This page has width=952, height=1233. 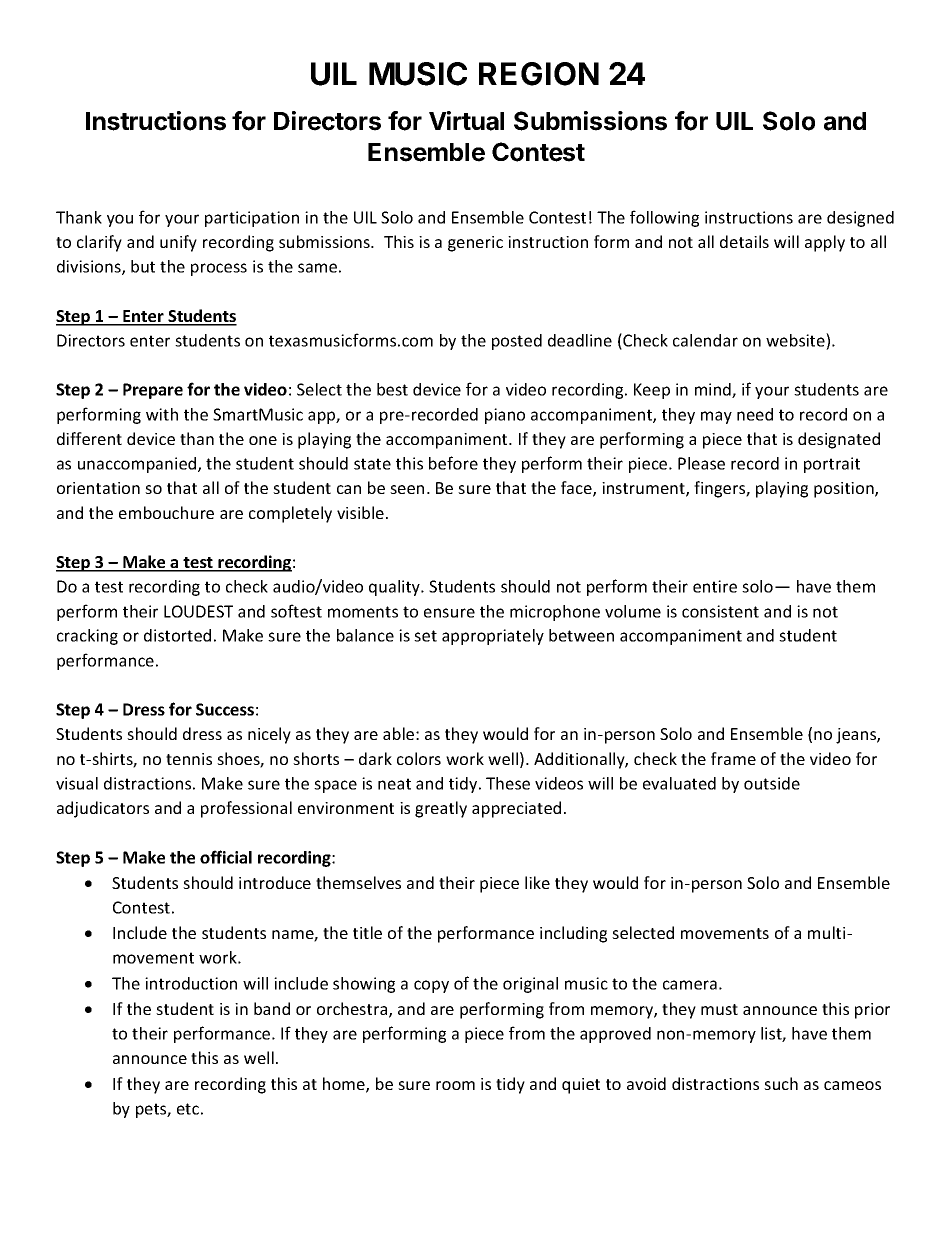 What do you see at coordinates (466, 121) in the page?
I see `Virtual` at bounding box center [466, 121].
